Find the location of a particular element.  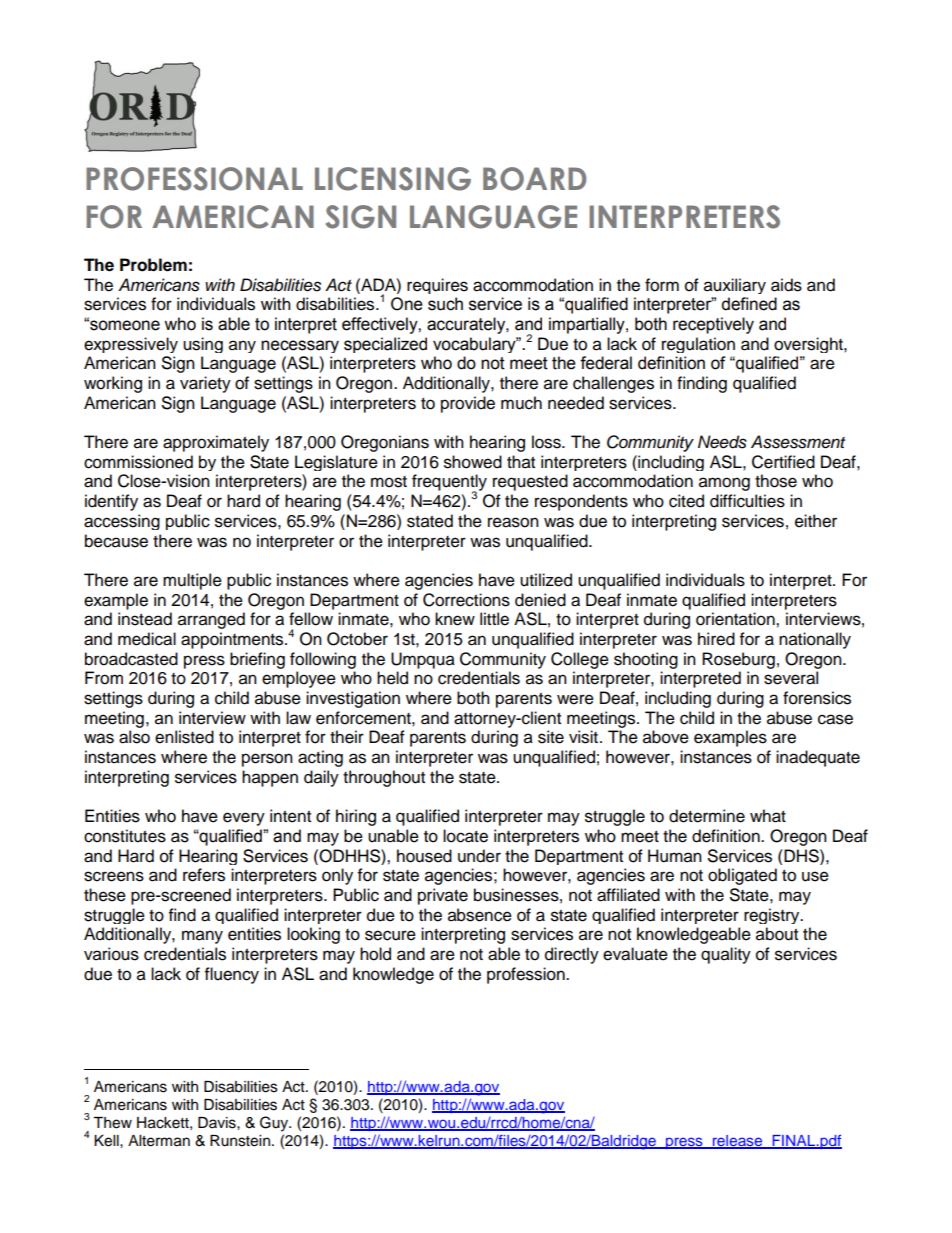

accessing is located at coordinates (122, 522).
